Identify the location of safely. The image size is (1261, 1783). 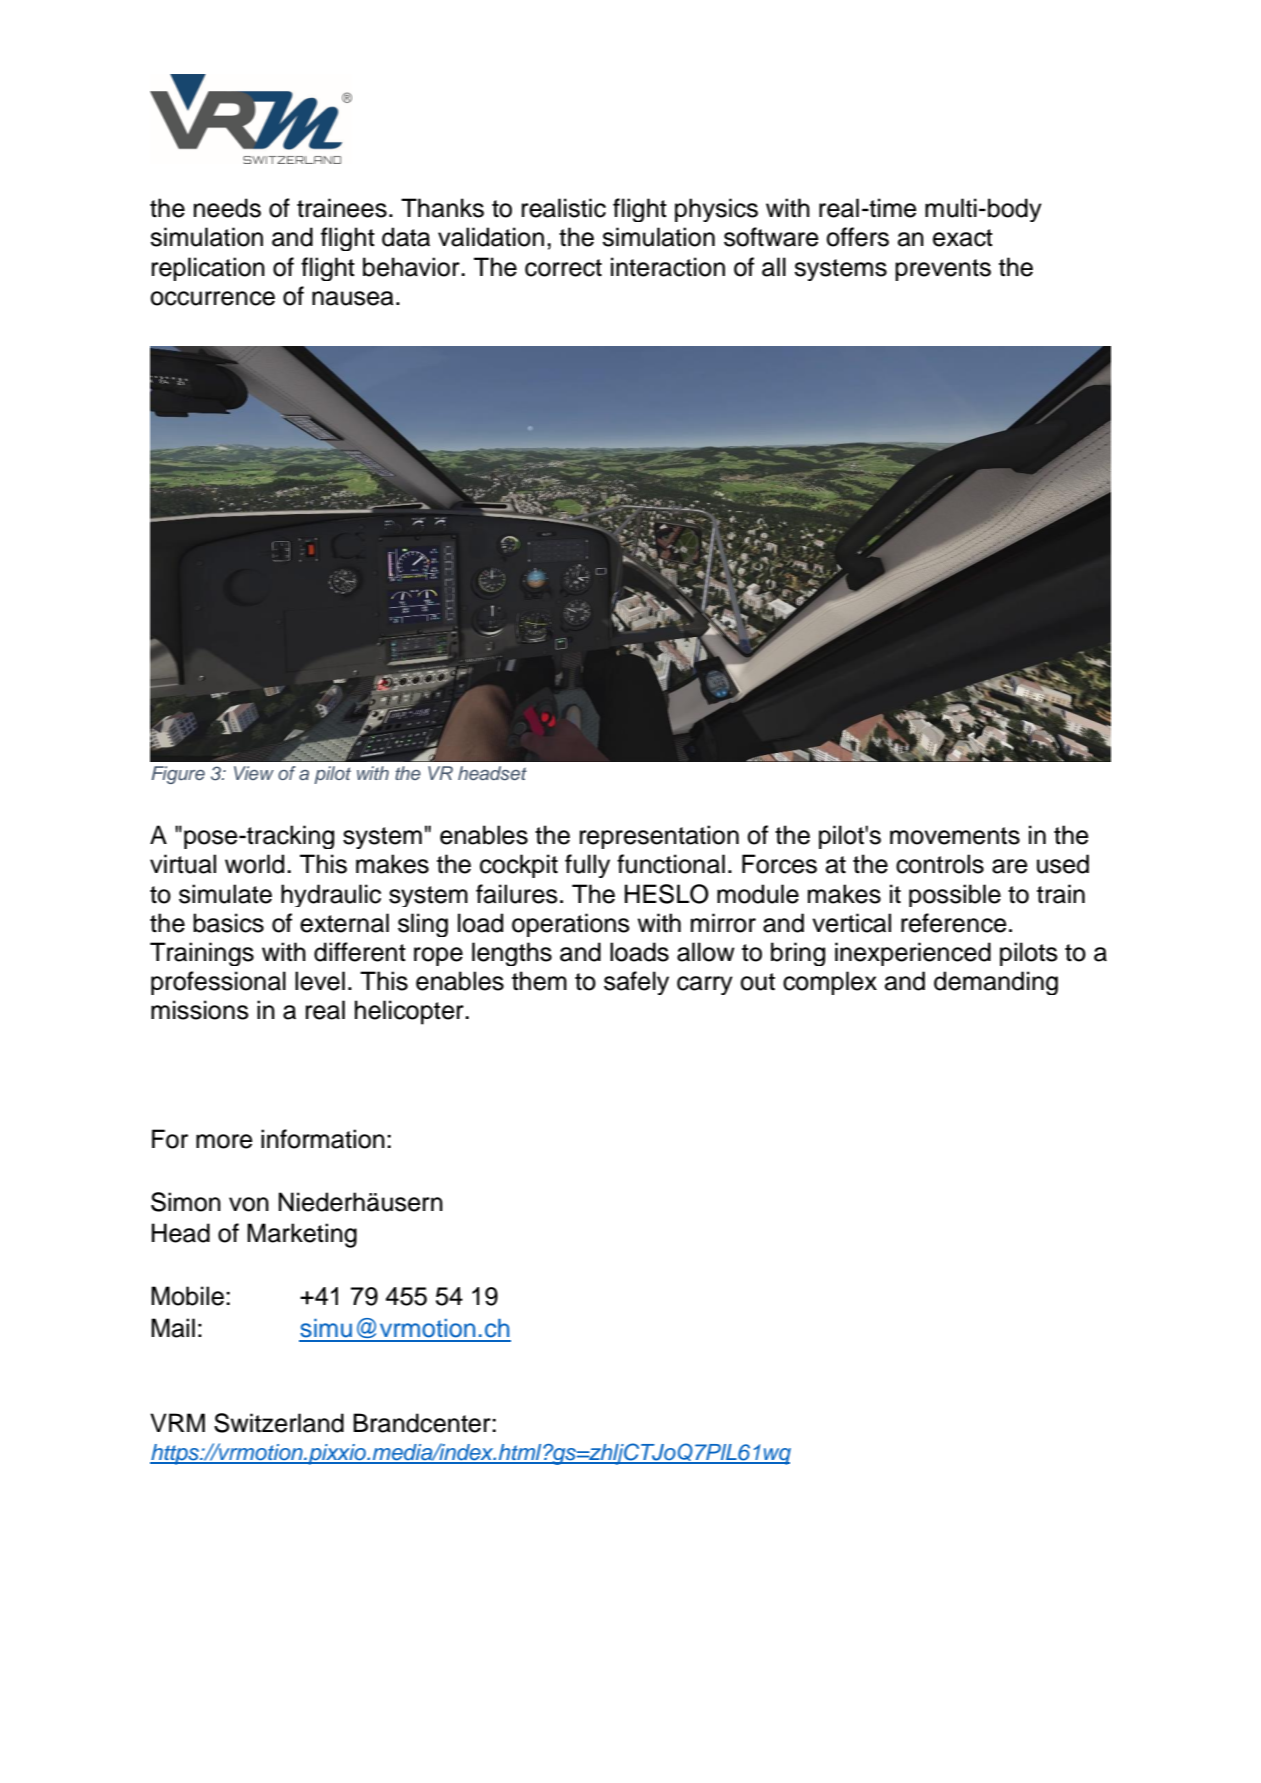
(636, 983).
